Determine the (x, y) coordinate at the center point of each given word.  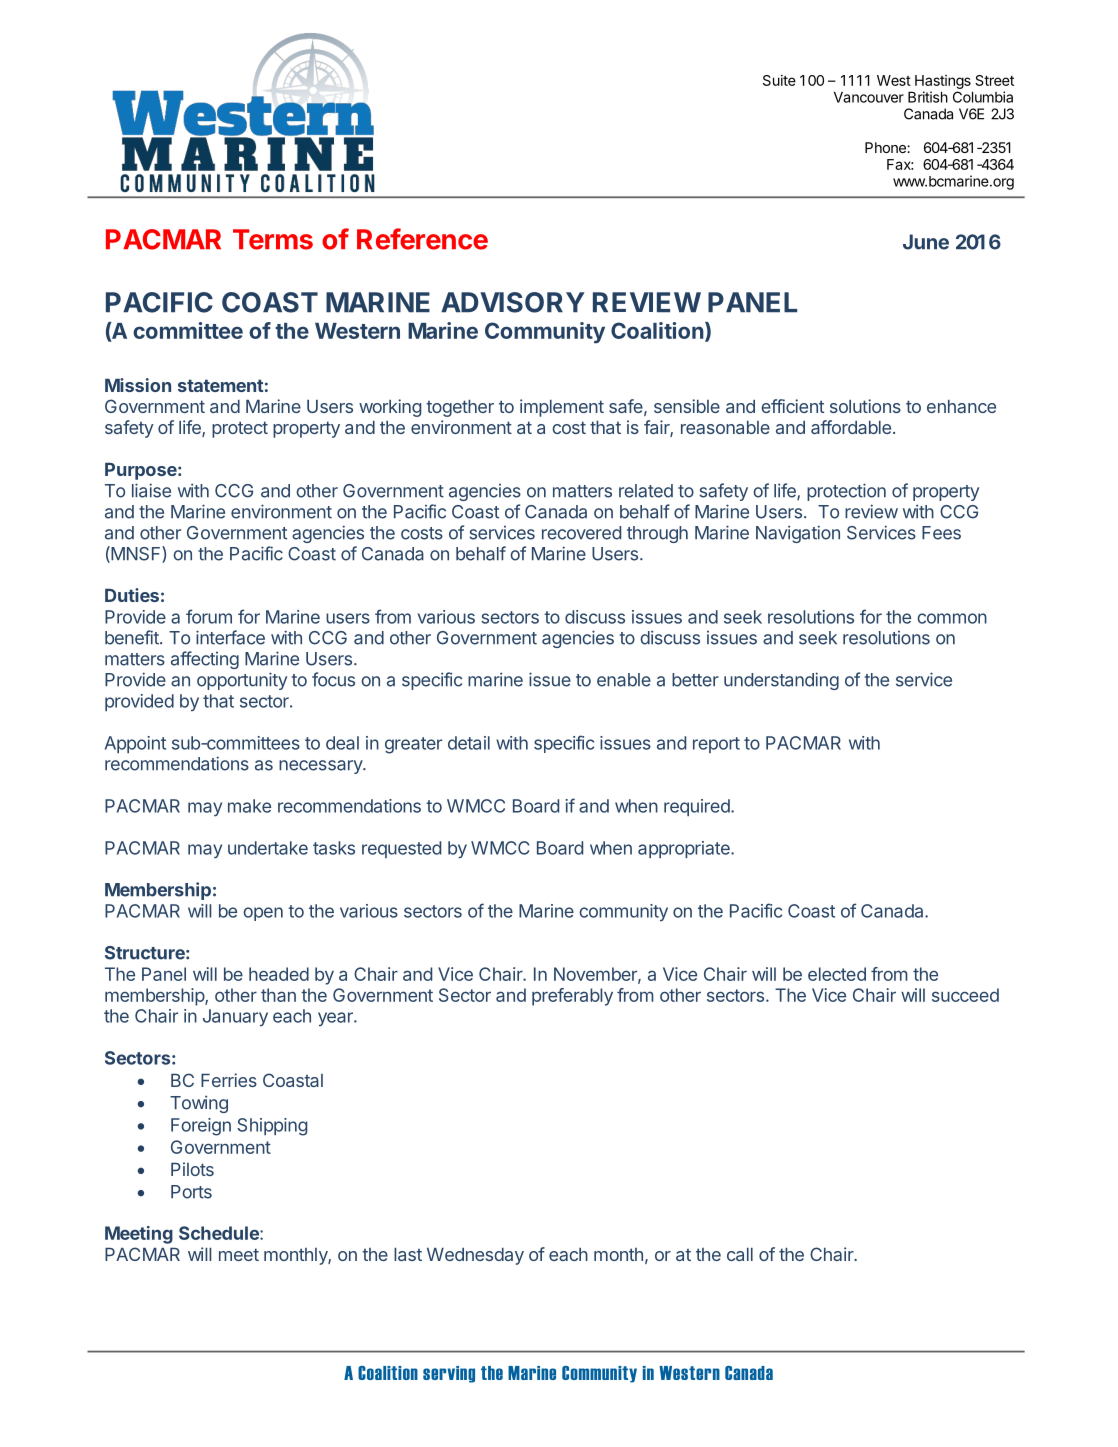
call (740, 1254)
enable (624, 680)
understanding (781, 681)
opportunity (242, 681)
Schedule (220, 1233)
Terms (273, 239)
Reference (422, 239)
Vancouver (869, 97)
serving (449, 1374)
